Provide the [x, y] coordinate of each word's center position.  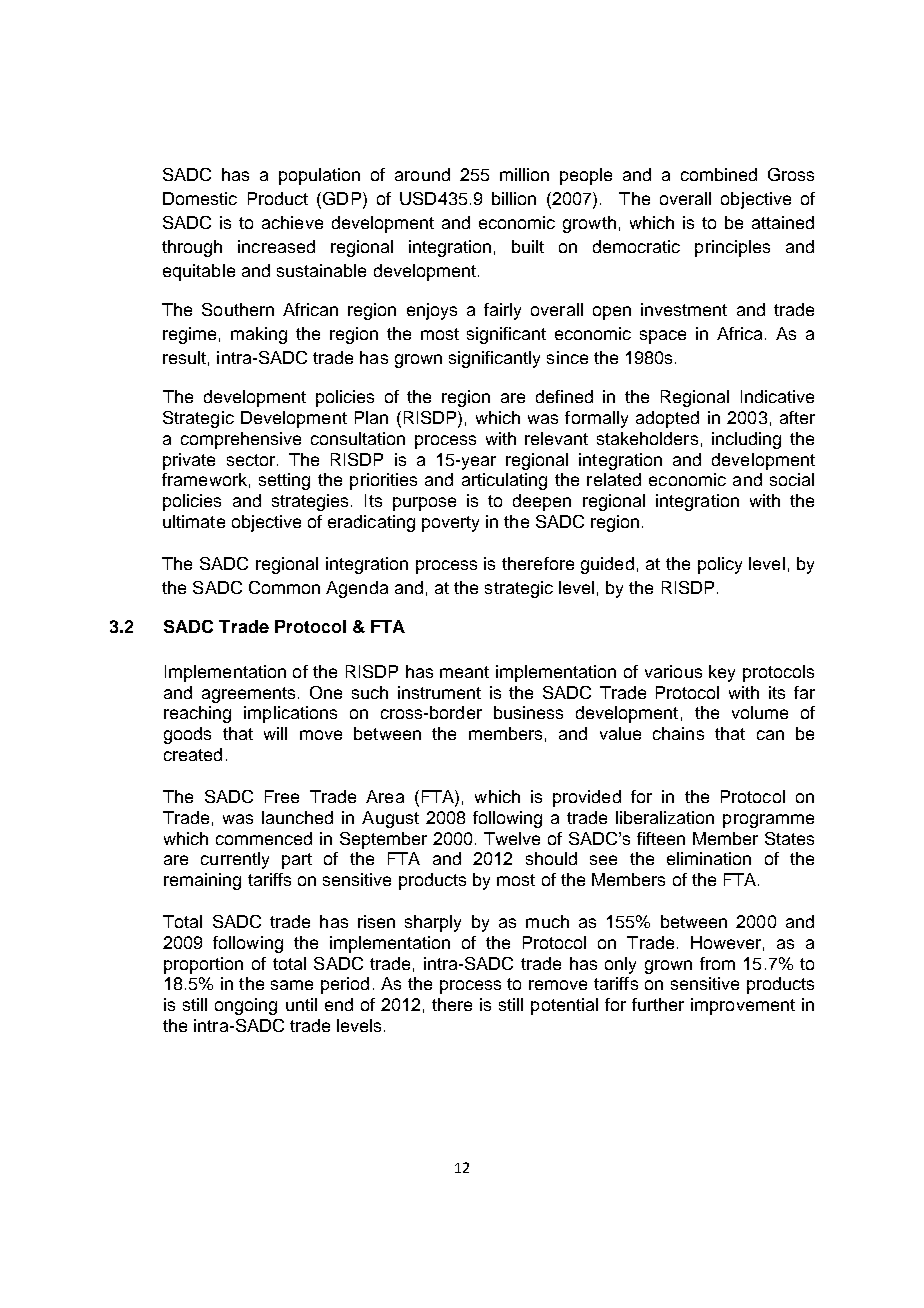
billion [514, 198]
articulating [504, 481]
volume [760, 712]
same [292, 985]
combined [719, 174]
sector [251, 460]
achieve [292, 222]
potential [564, 1006]
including [746, 440]
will [275, 733]
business [528, 712]
